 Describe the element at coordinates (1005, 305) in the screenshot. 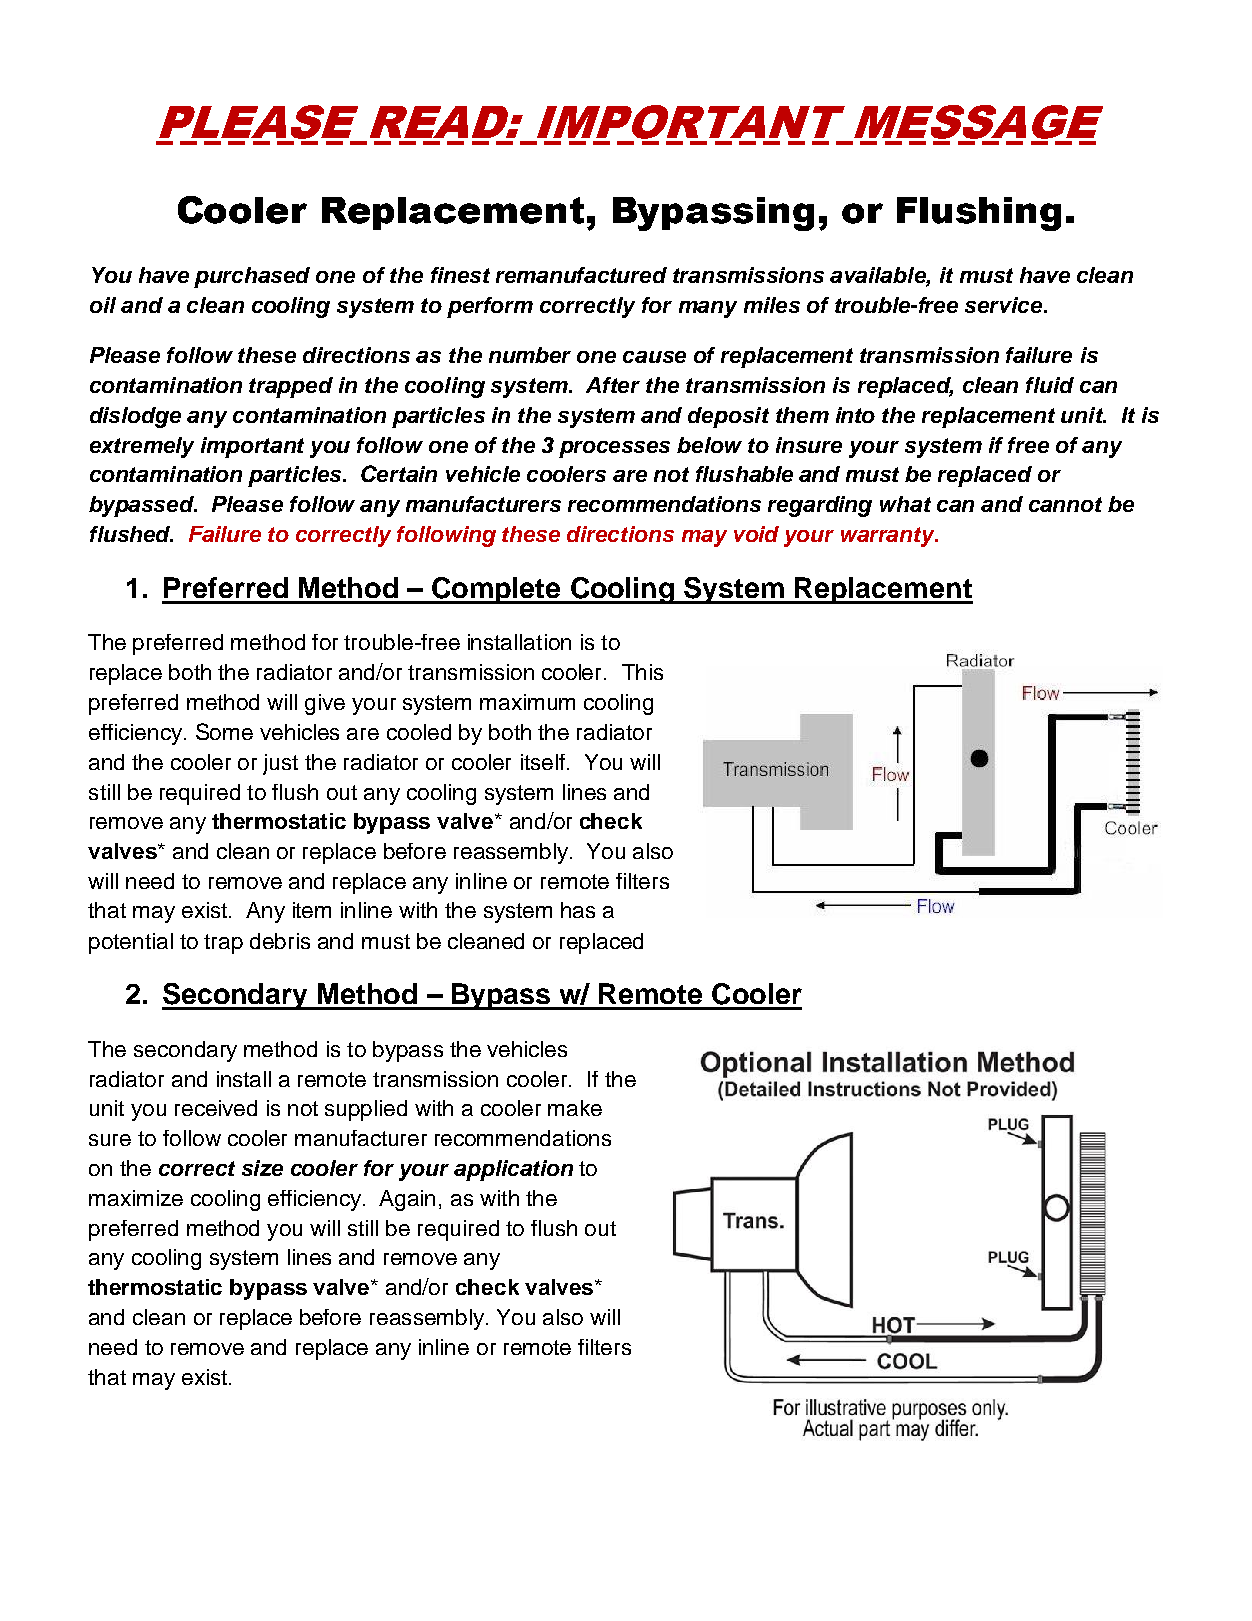

I see `service` at that location.
